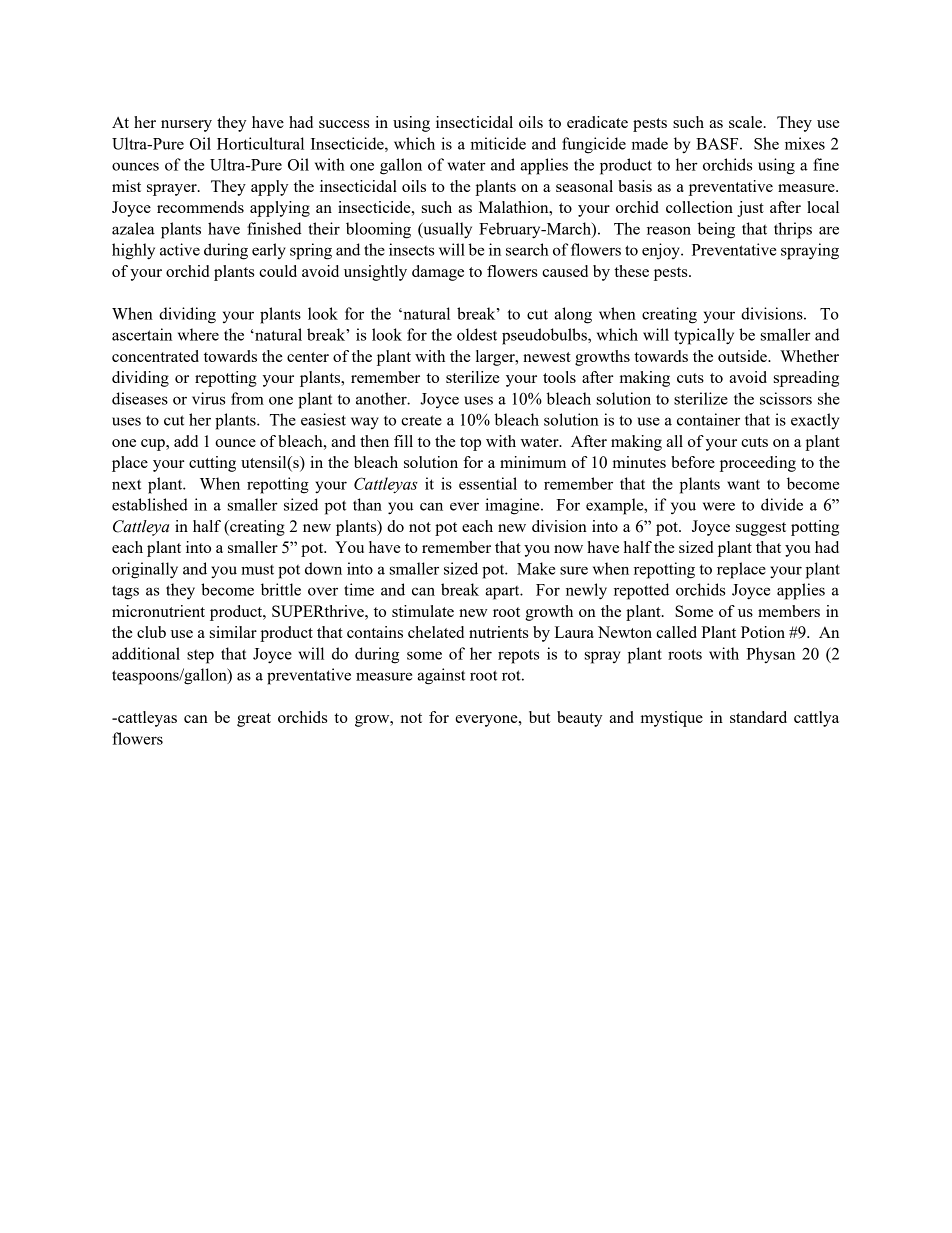  What do you see at coordinates (594, 145) in the screenshot?
I see `fungicide` at bounding box center [594, 145].
